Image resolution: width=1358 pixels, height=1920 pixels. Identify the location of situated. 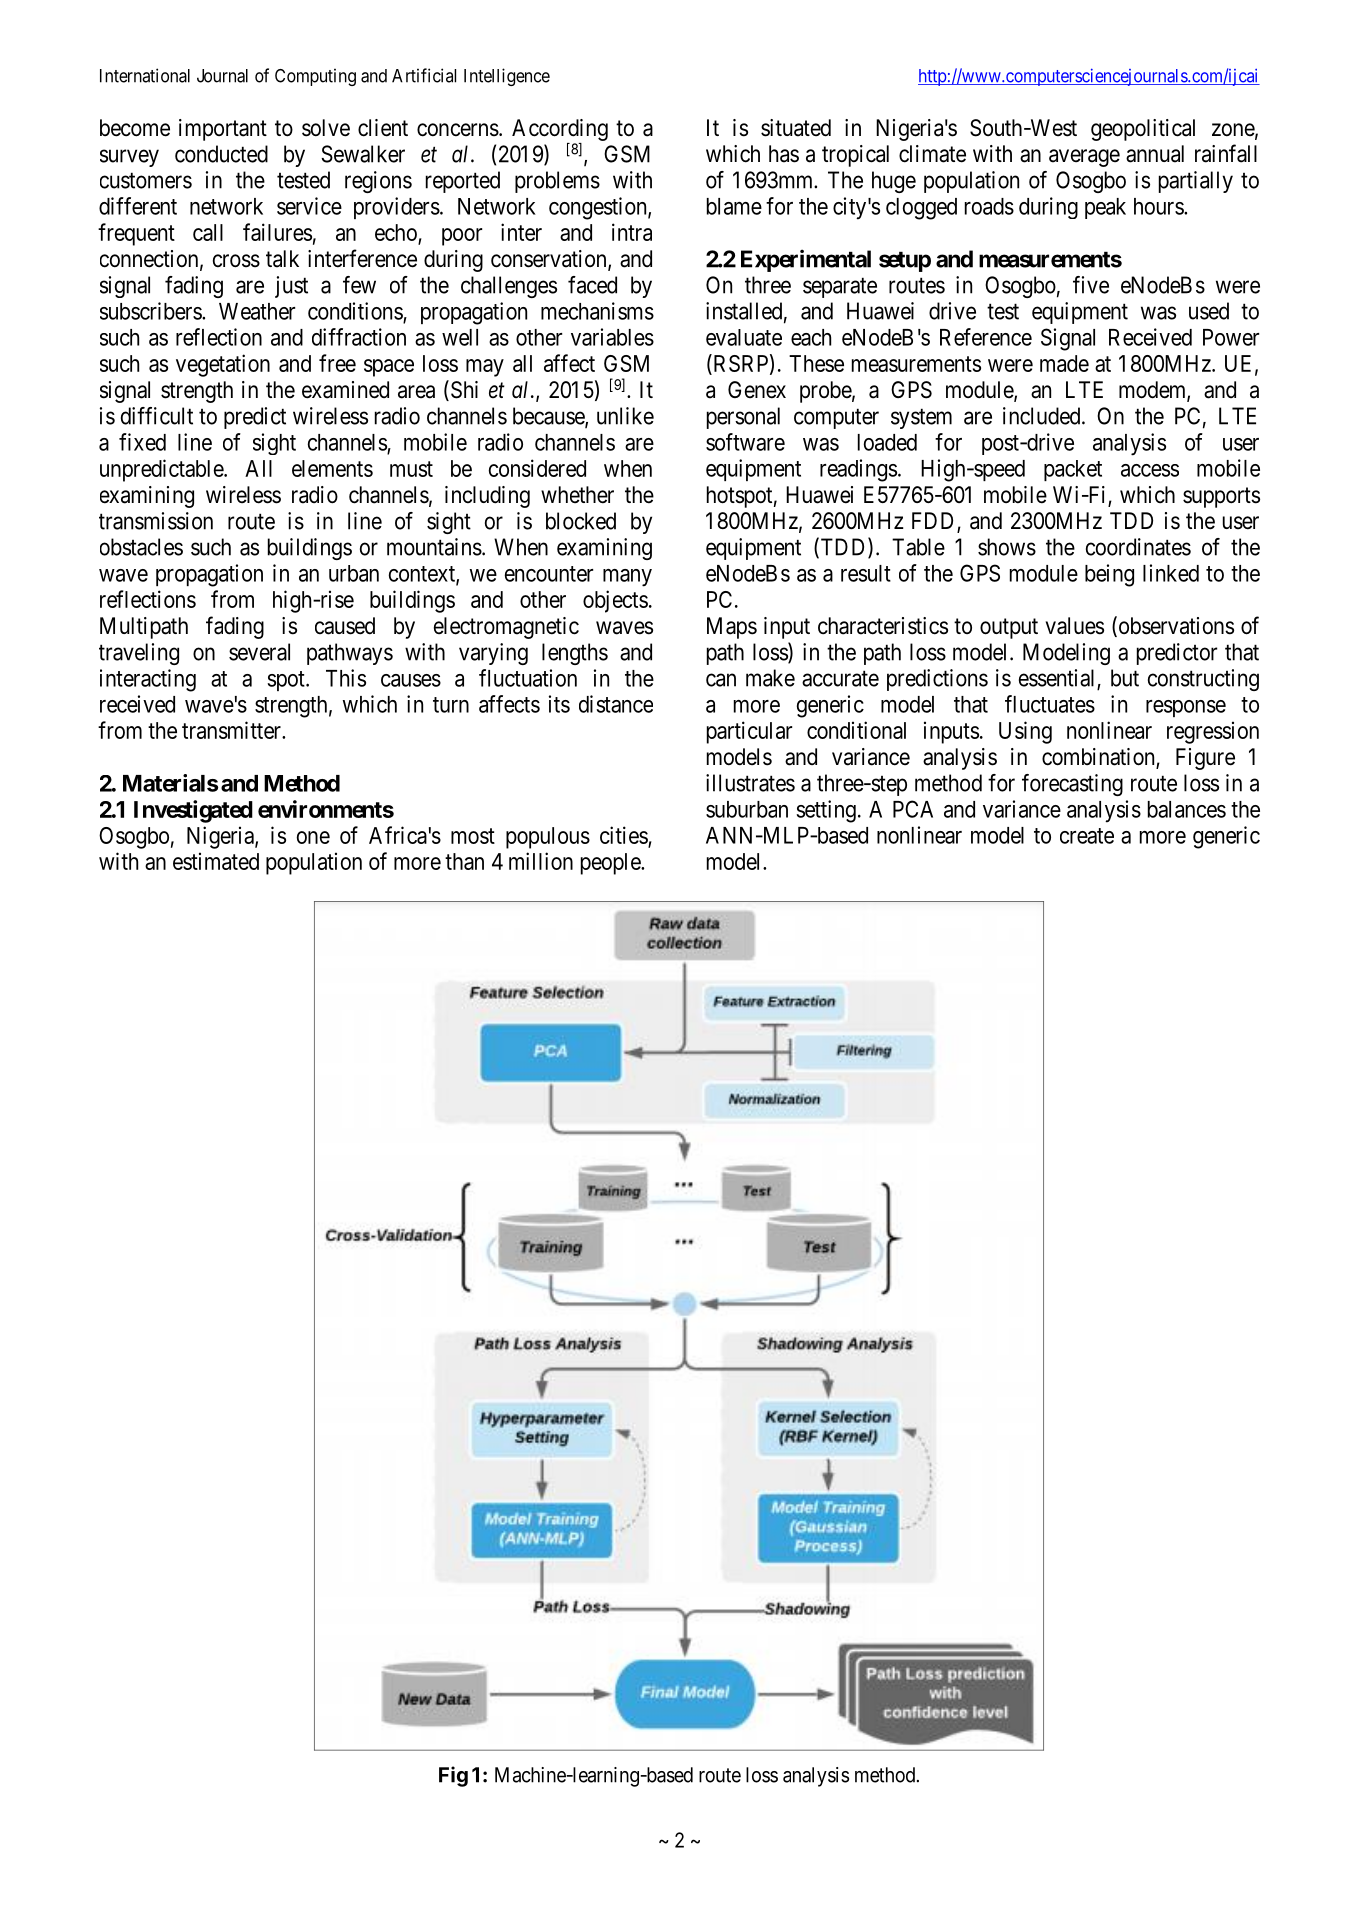
(796, 128).
